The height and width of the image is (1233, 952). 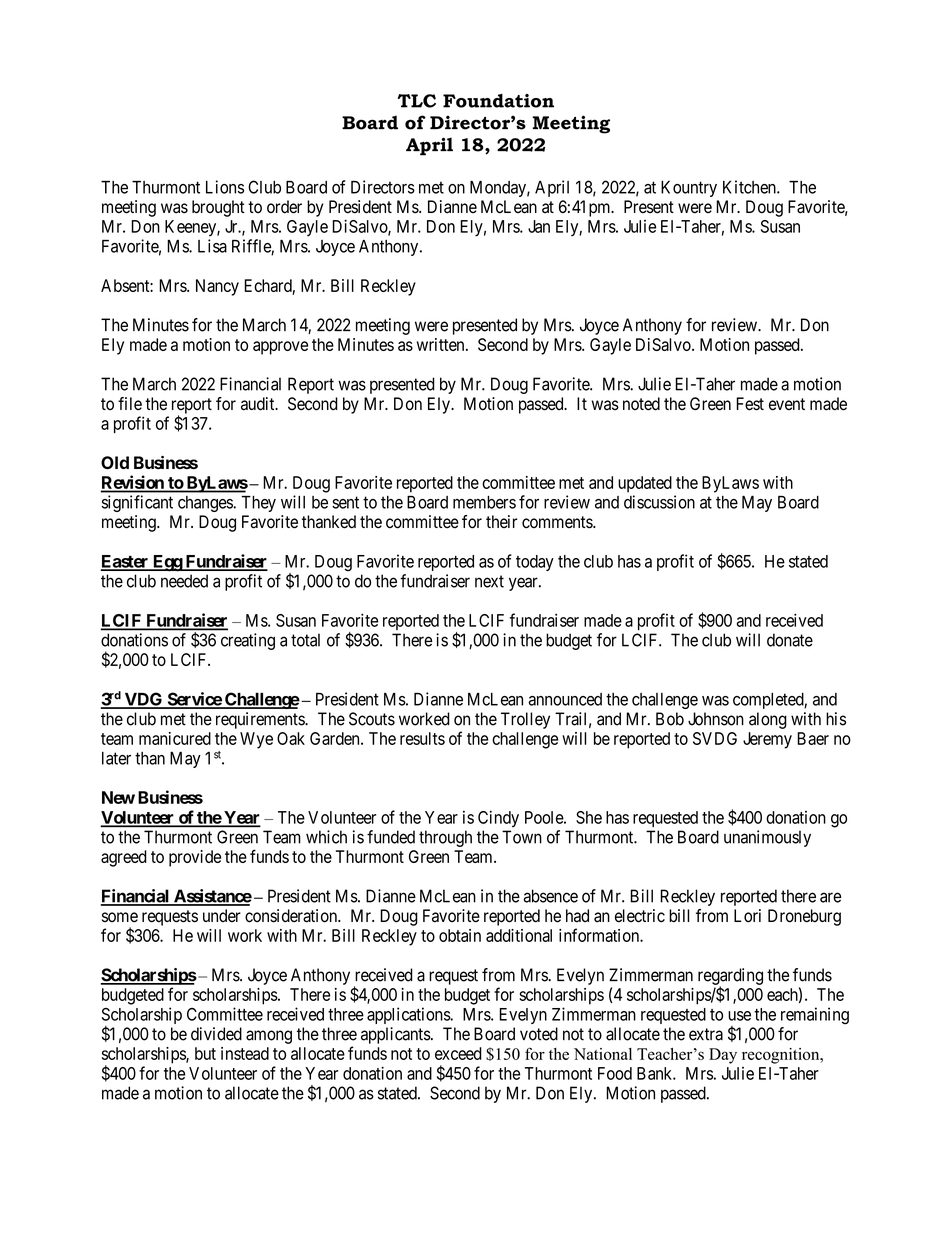 I want to click on donate, so click(x=790, y=640).
